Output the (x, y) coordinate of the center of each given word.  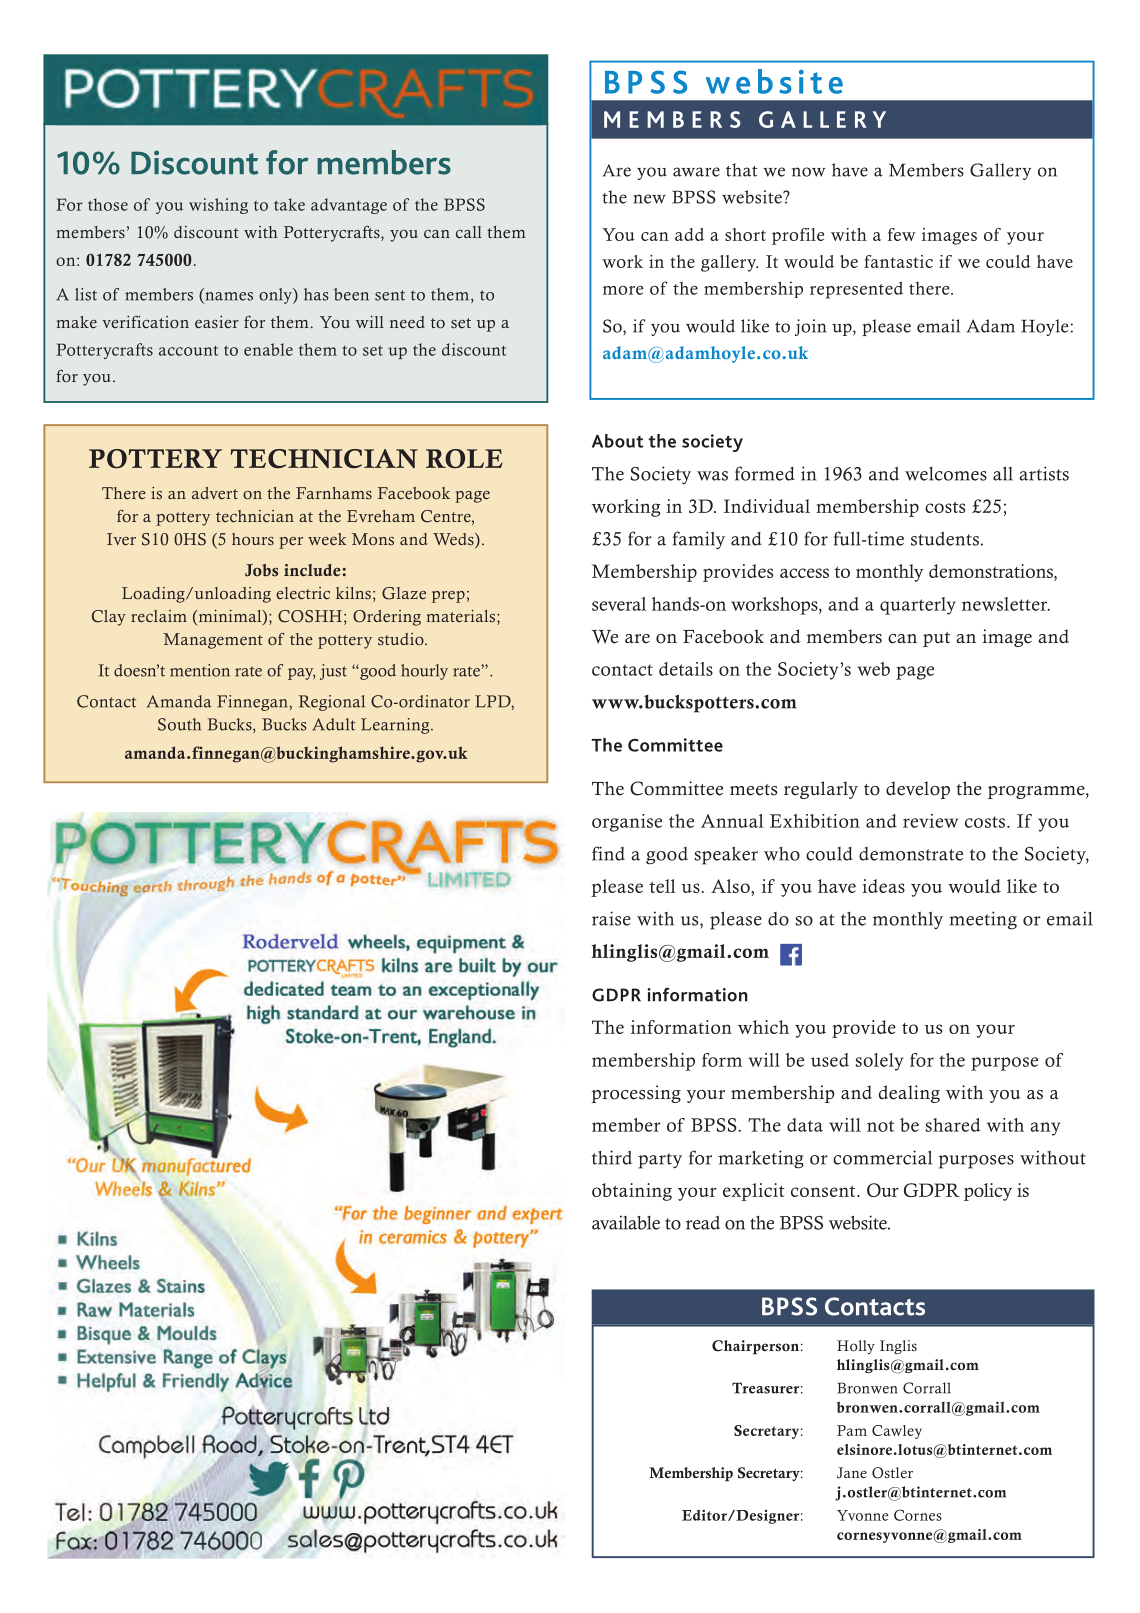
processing (636, 1094)
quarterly (918, 606)
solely (879, 1062)
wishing (218, 206)
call (469, 232)
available (626, 1222)
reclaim (159, 616)
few (902, 234)
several (619, 604)
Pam (852, 1430)
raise (611, 918)
